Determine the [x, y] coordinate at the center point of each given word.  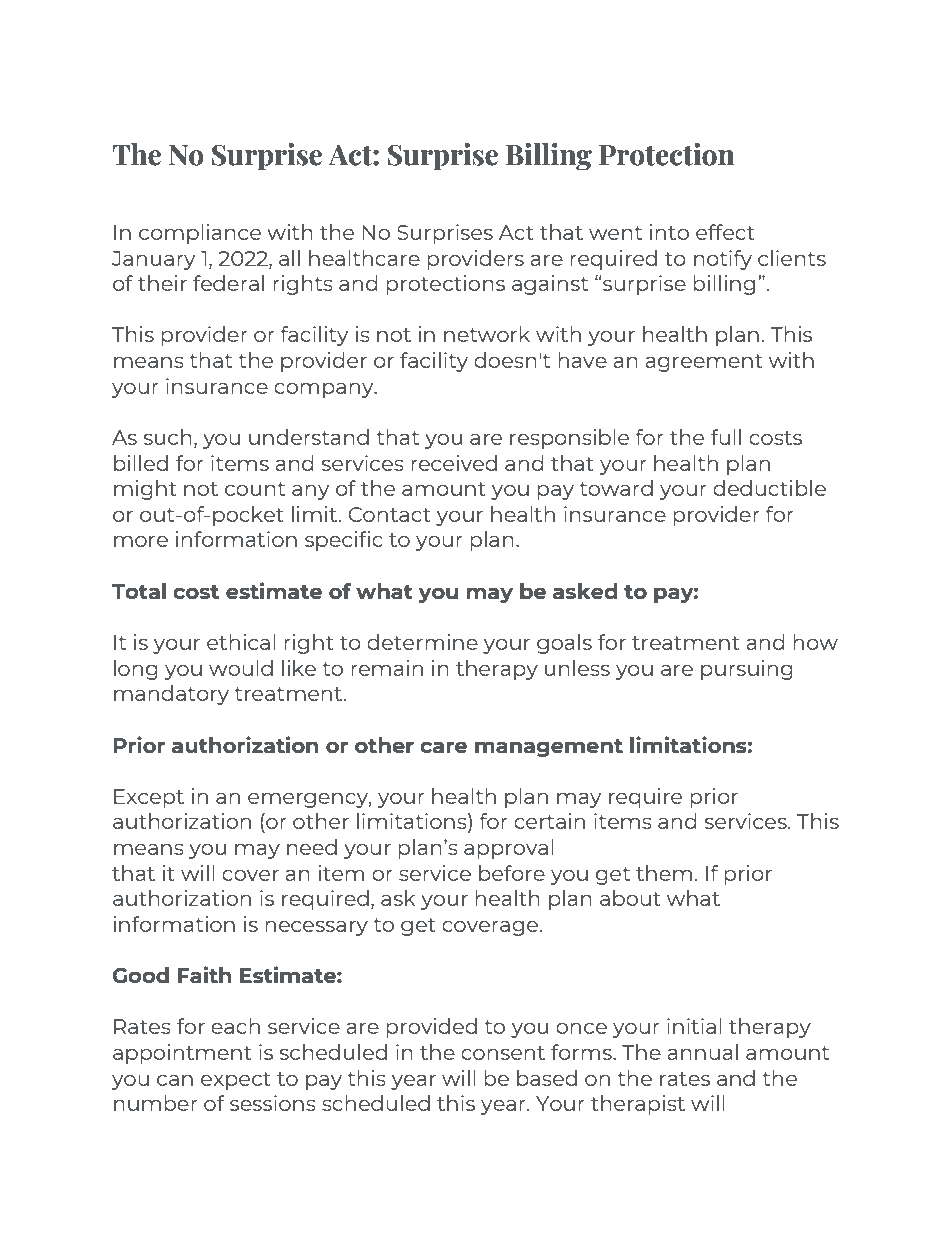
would [241, 668]
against [550, 285]
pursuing [747, 670]
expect [236, 1081]
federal [228, 283]
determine [422, 642]
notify [723, 260]
